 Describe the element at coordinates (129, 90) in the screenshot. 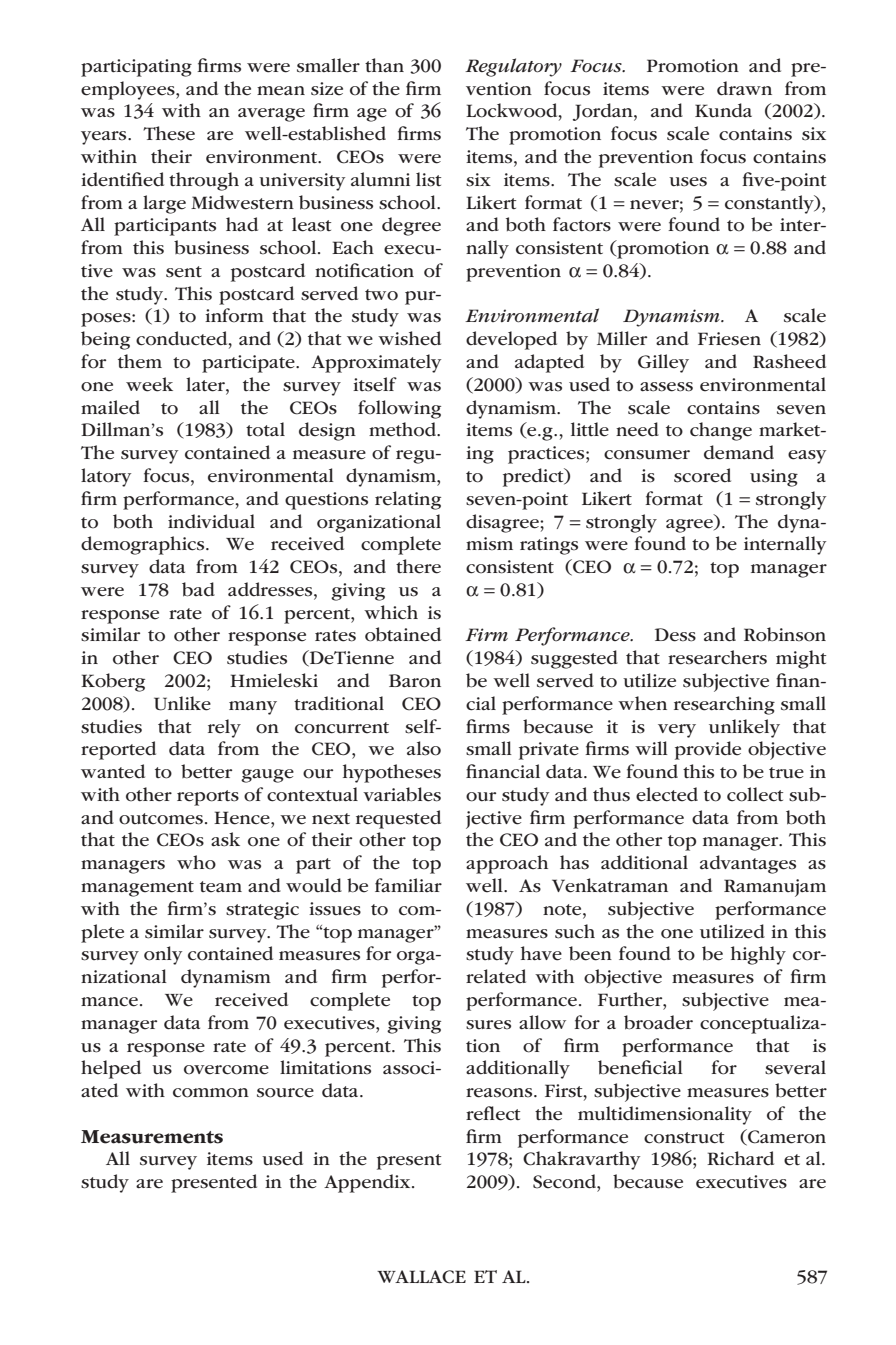

I see `employees` at that location.
